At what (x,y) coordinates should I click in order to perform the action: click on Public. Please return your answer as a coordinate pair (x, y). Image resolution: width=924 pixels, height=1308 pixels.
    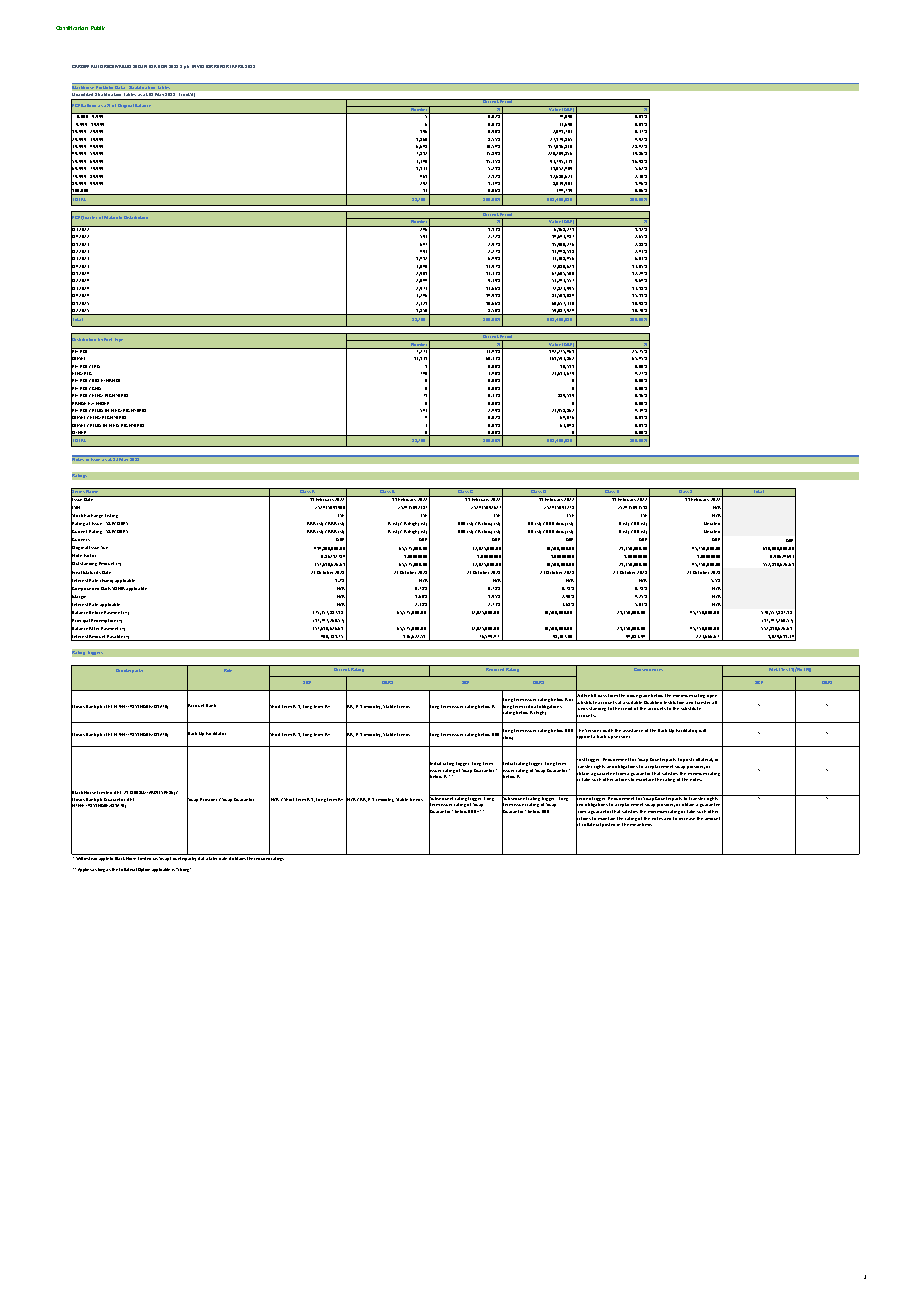
    Looking at the image, I should click on (98, 28).
